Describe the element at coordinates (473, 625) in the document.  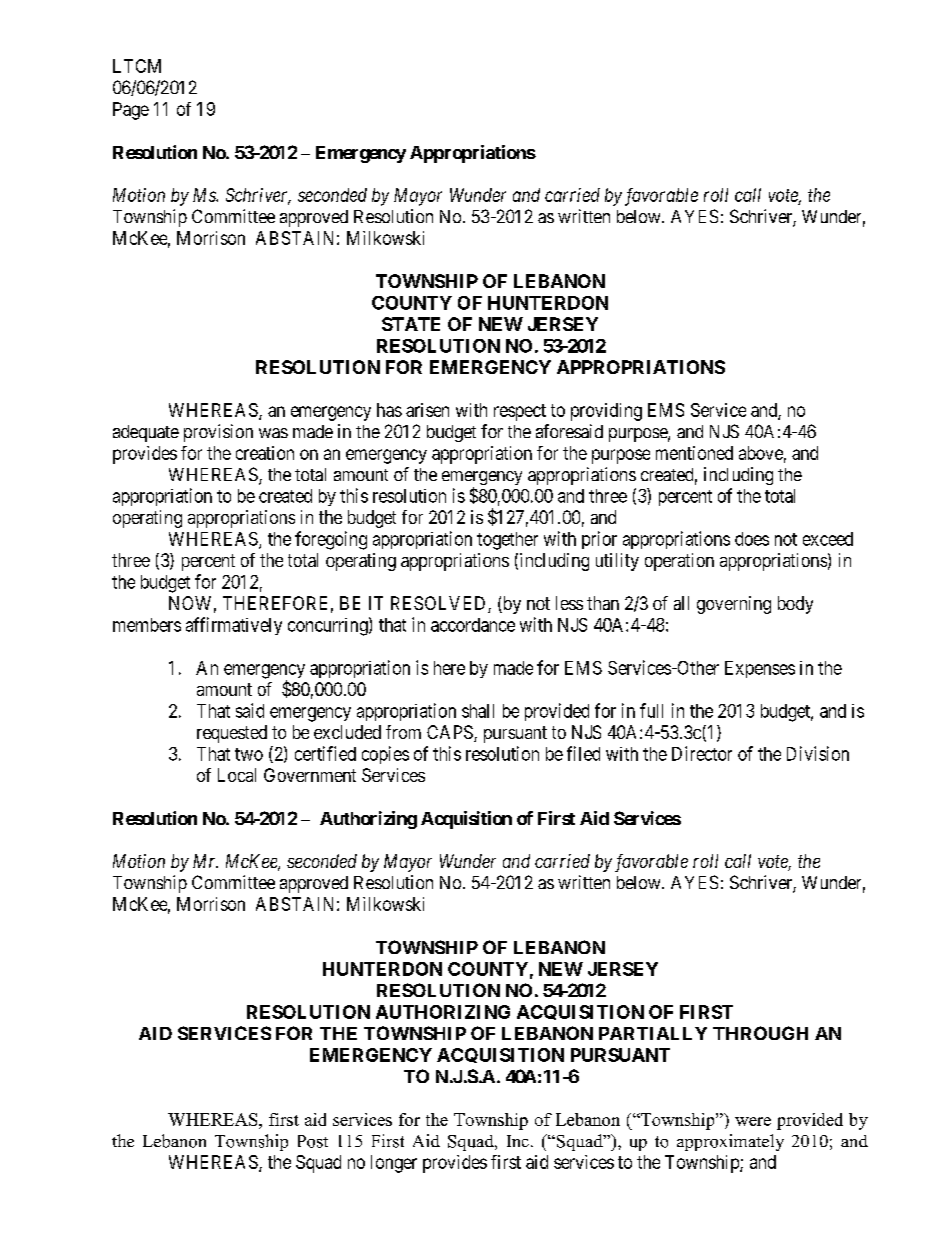
I see `accordance` at that location.
